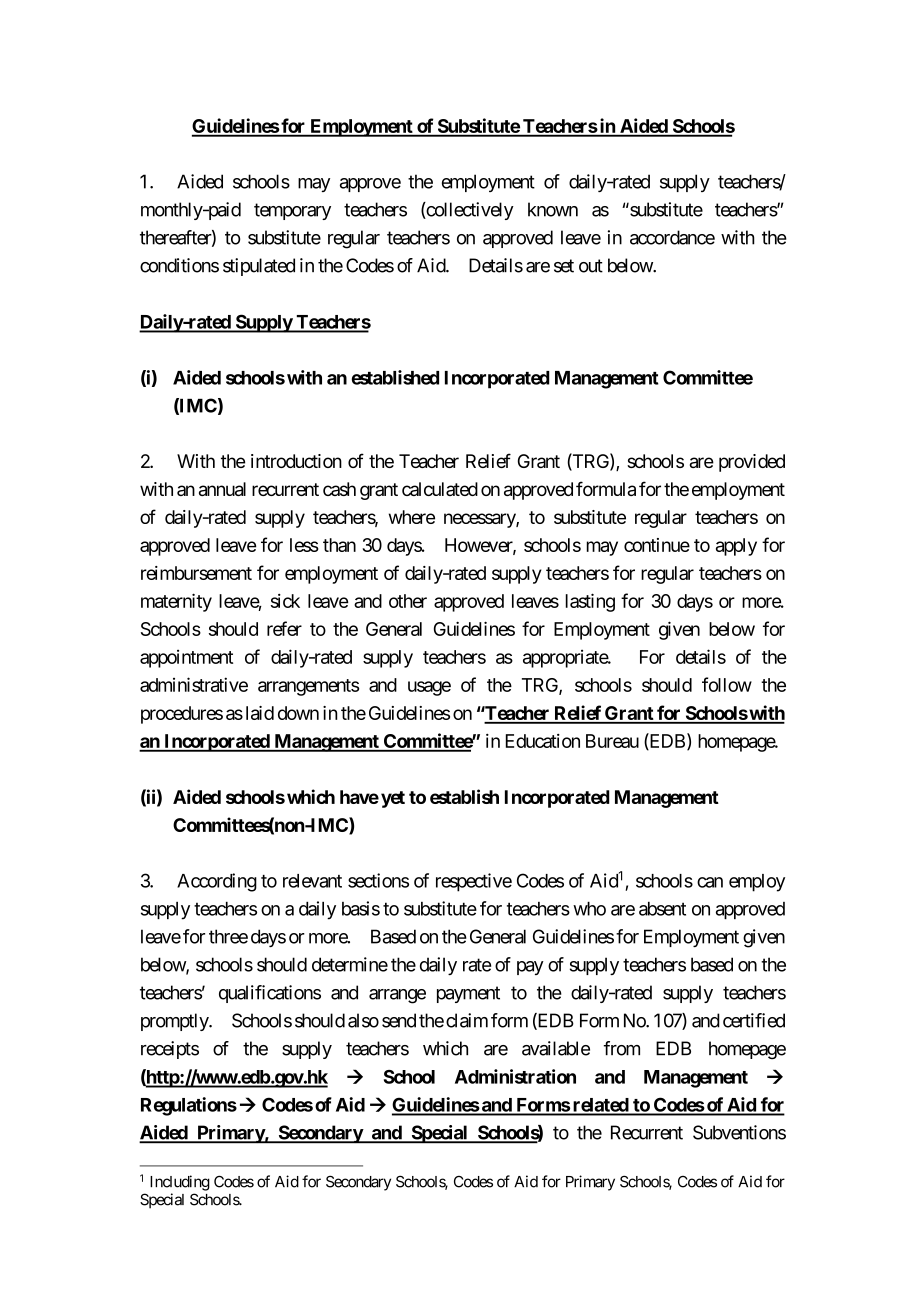 The height and width of the page is (1308, 924). I want to click on can, so click(710, 882).
